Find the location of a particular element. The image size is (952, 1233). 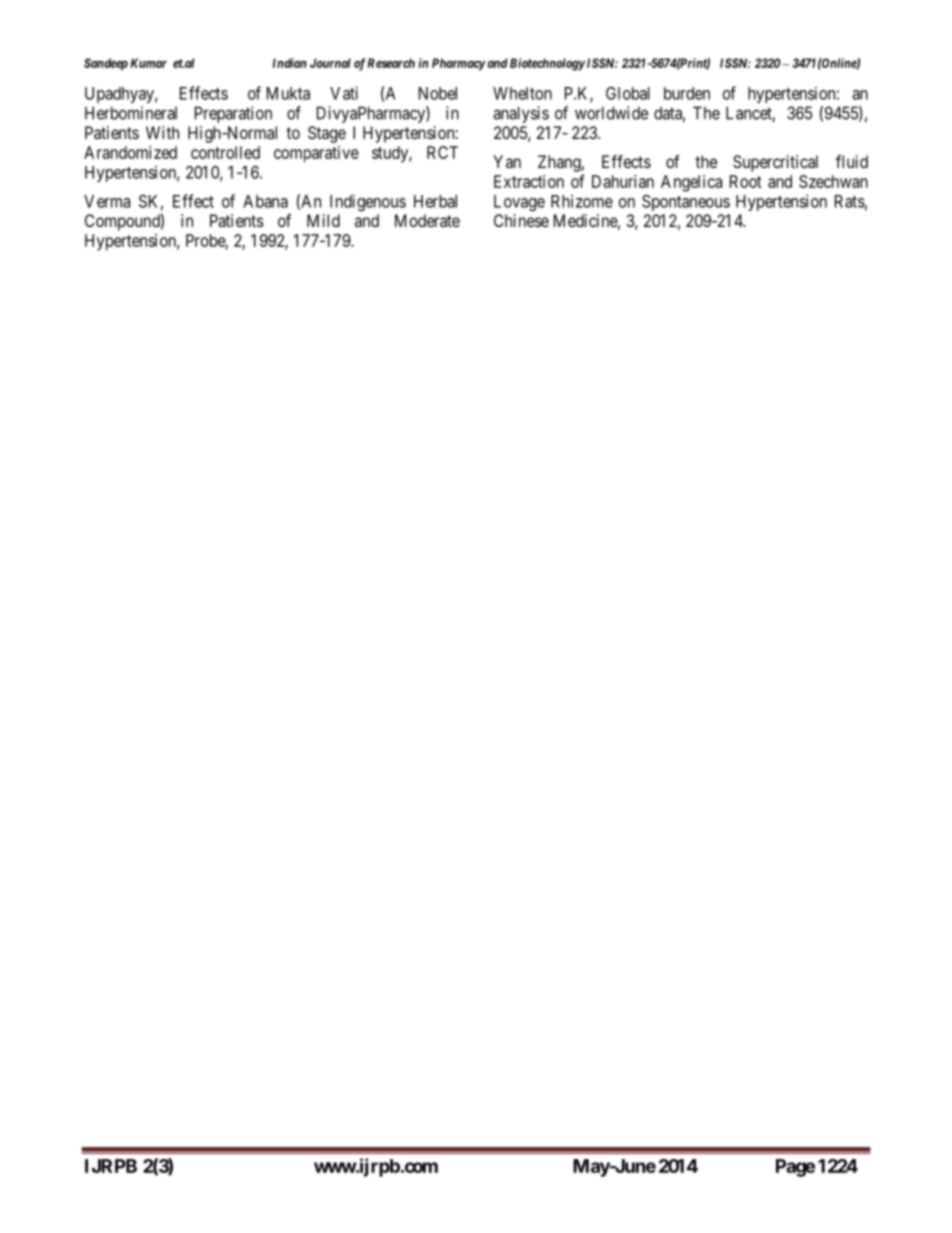

RCT is located at coordinates (442, 152).
